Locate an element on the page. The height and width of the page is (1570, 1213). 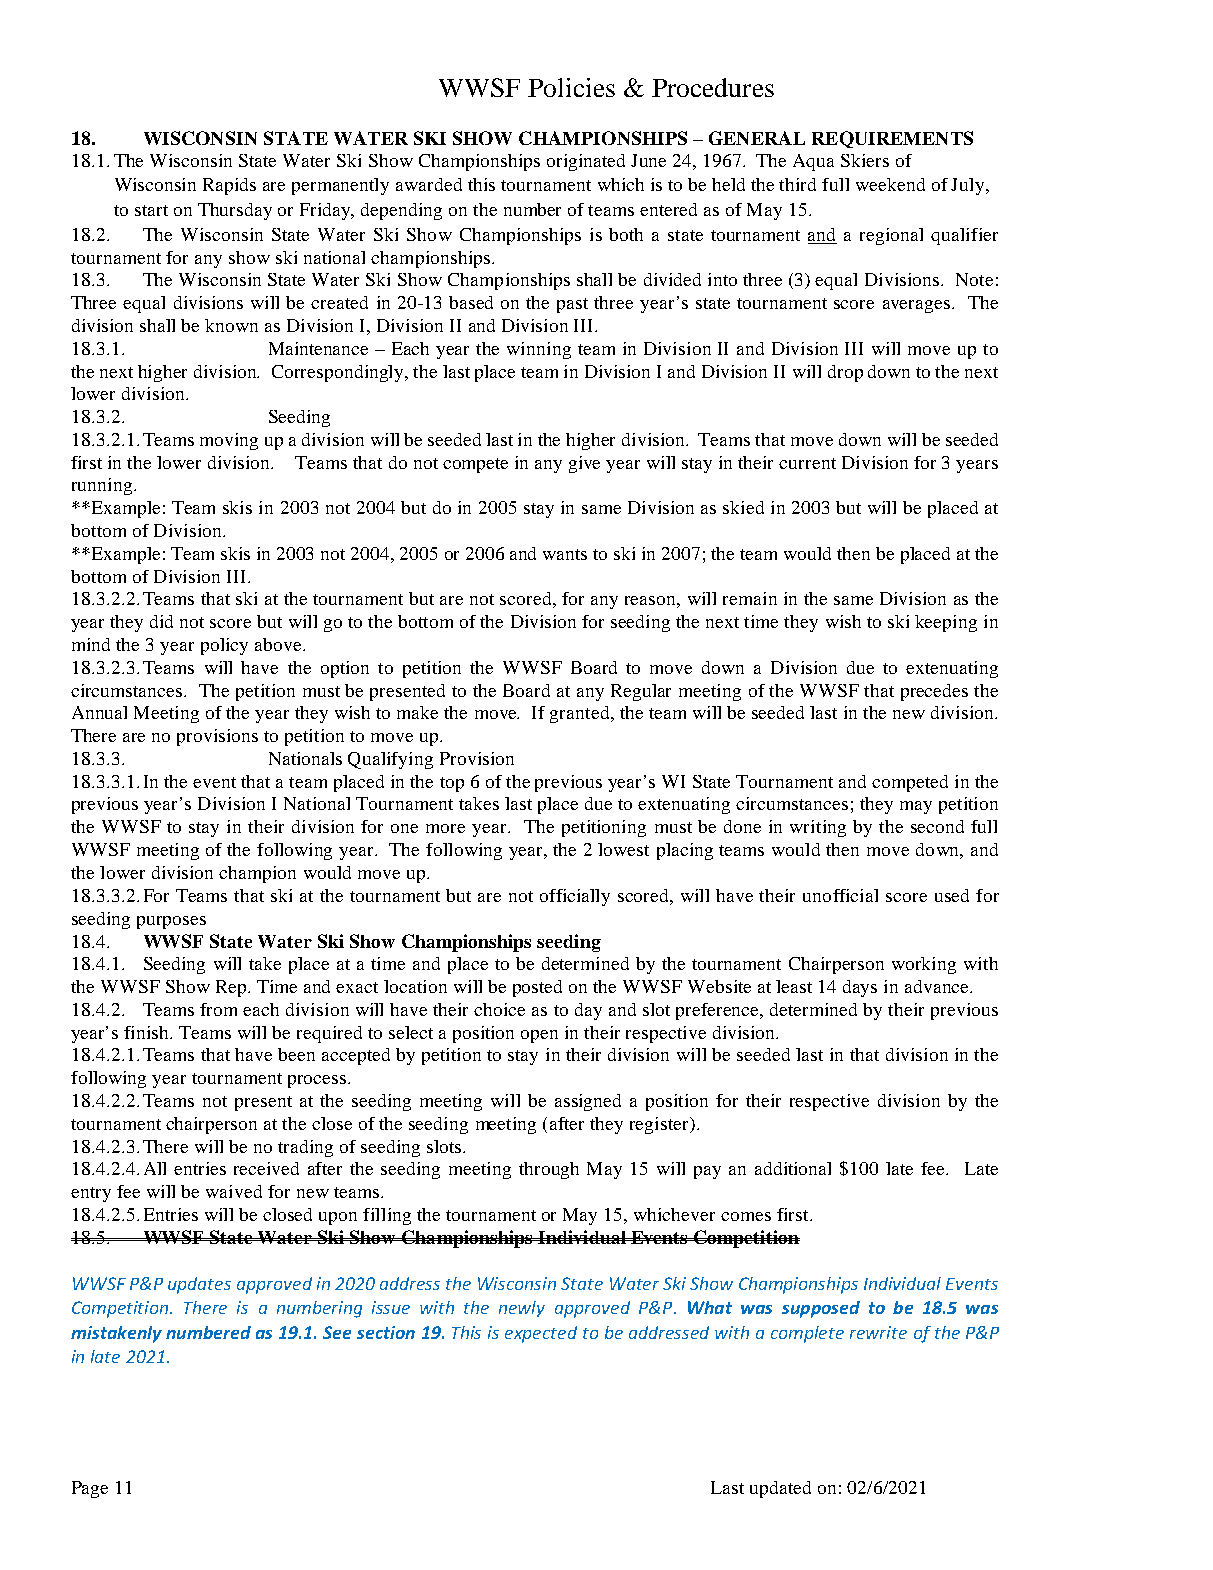
Page is located at coordinates (90, 1489).
